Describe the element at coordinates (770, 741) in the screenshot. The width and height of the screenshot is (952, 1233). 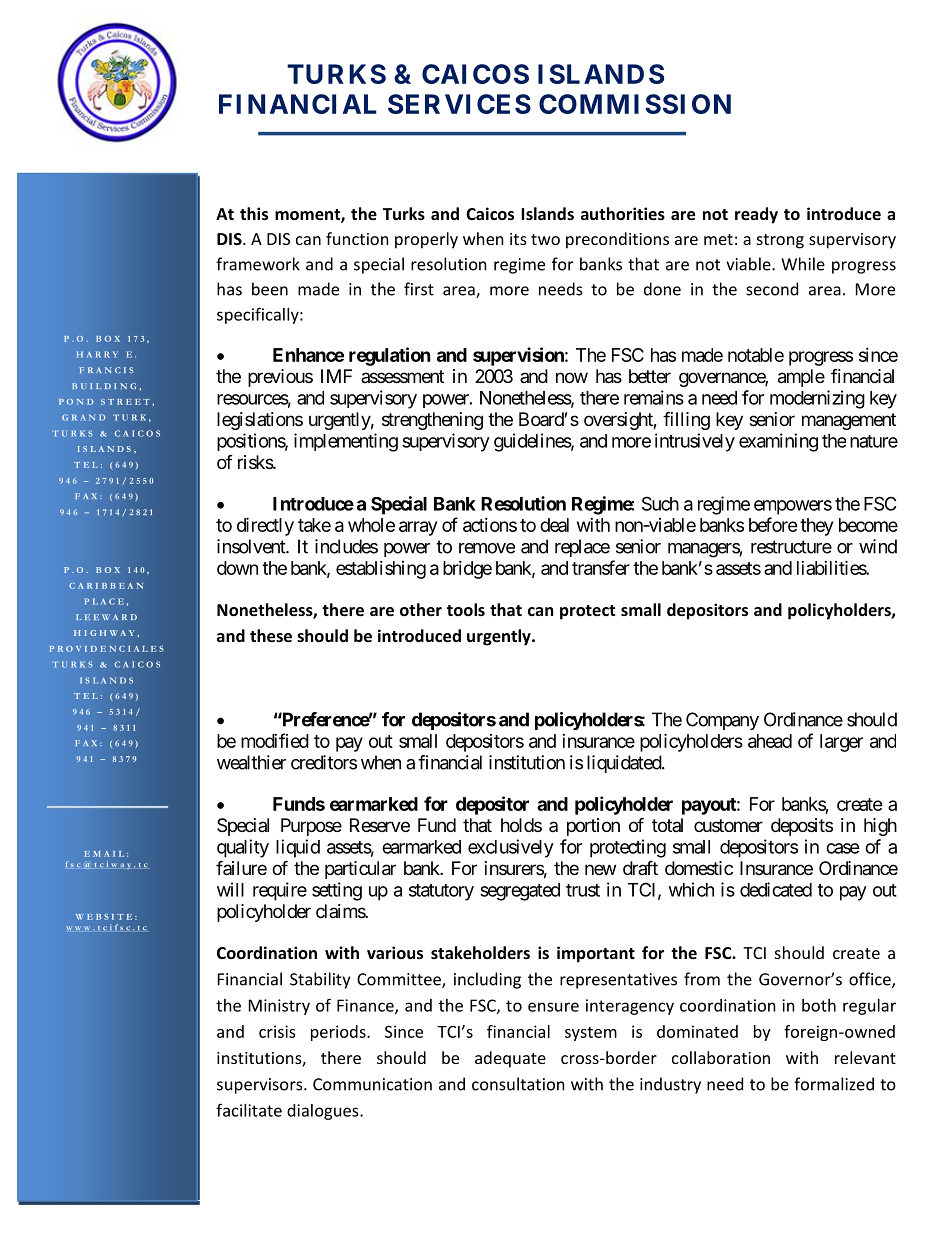
I see `ahead` at that location.
